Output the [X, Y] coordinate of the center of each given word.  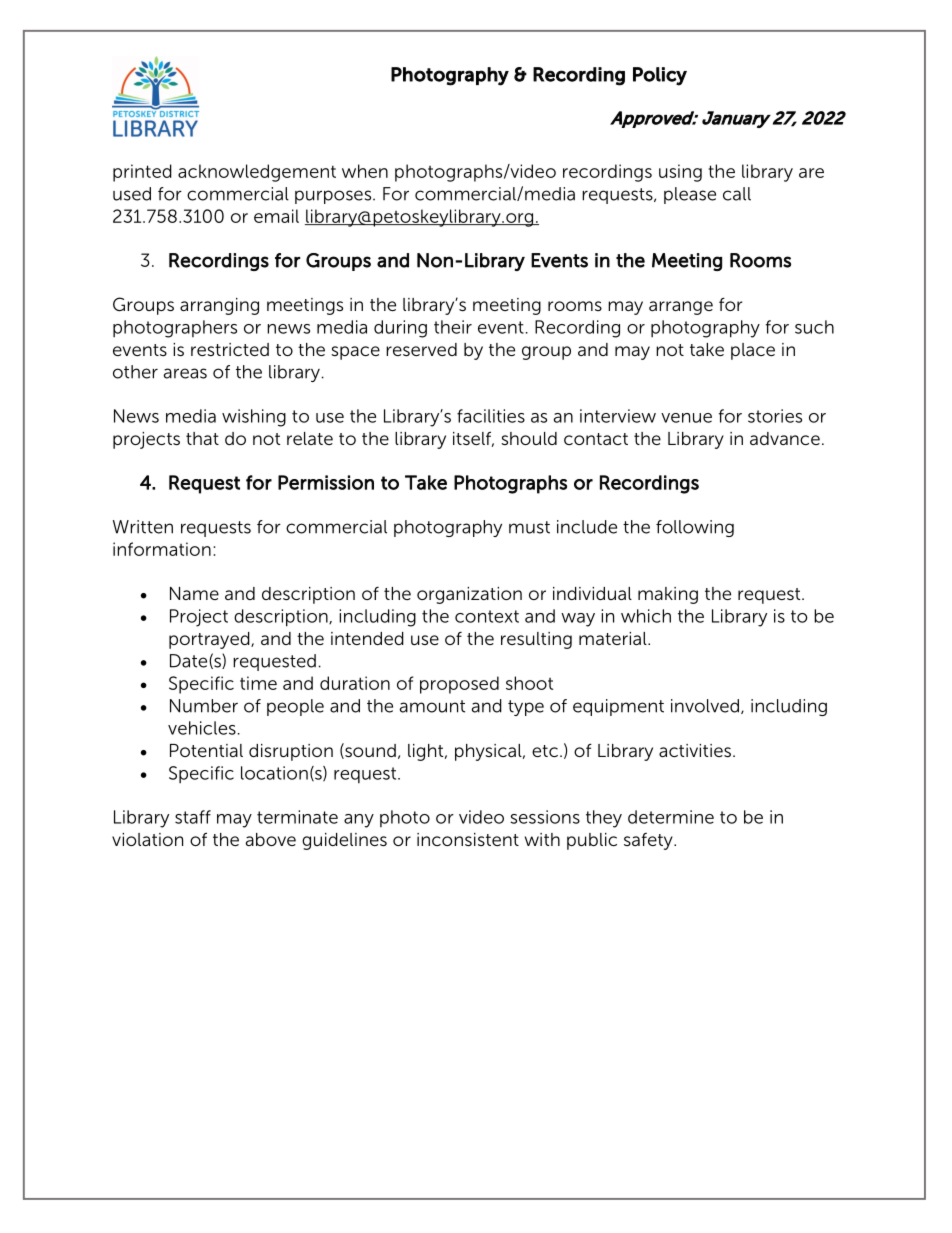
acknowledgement [257, 173]
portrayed [210, 640]
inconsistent [468, 839]
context [487, 616]
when [365, 171]
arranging [219, 306]
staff [193, 817]
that [202, 438]
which [646, 616]
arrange [681, 308]
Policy [660, 76]
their [453, 327]
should [529, 438]
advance [785, 438]
